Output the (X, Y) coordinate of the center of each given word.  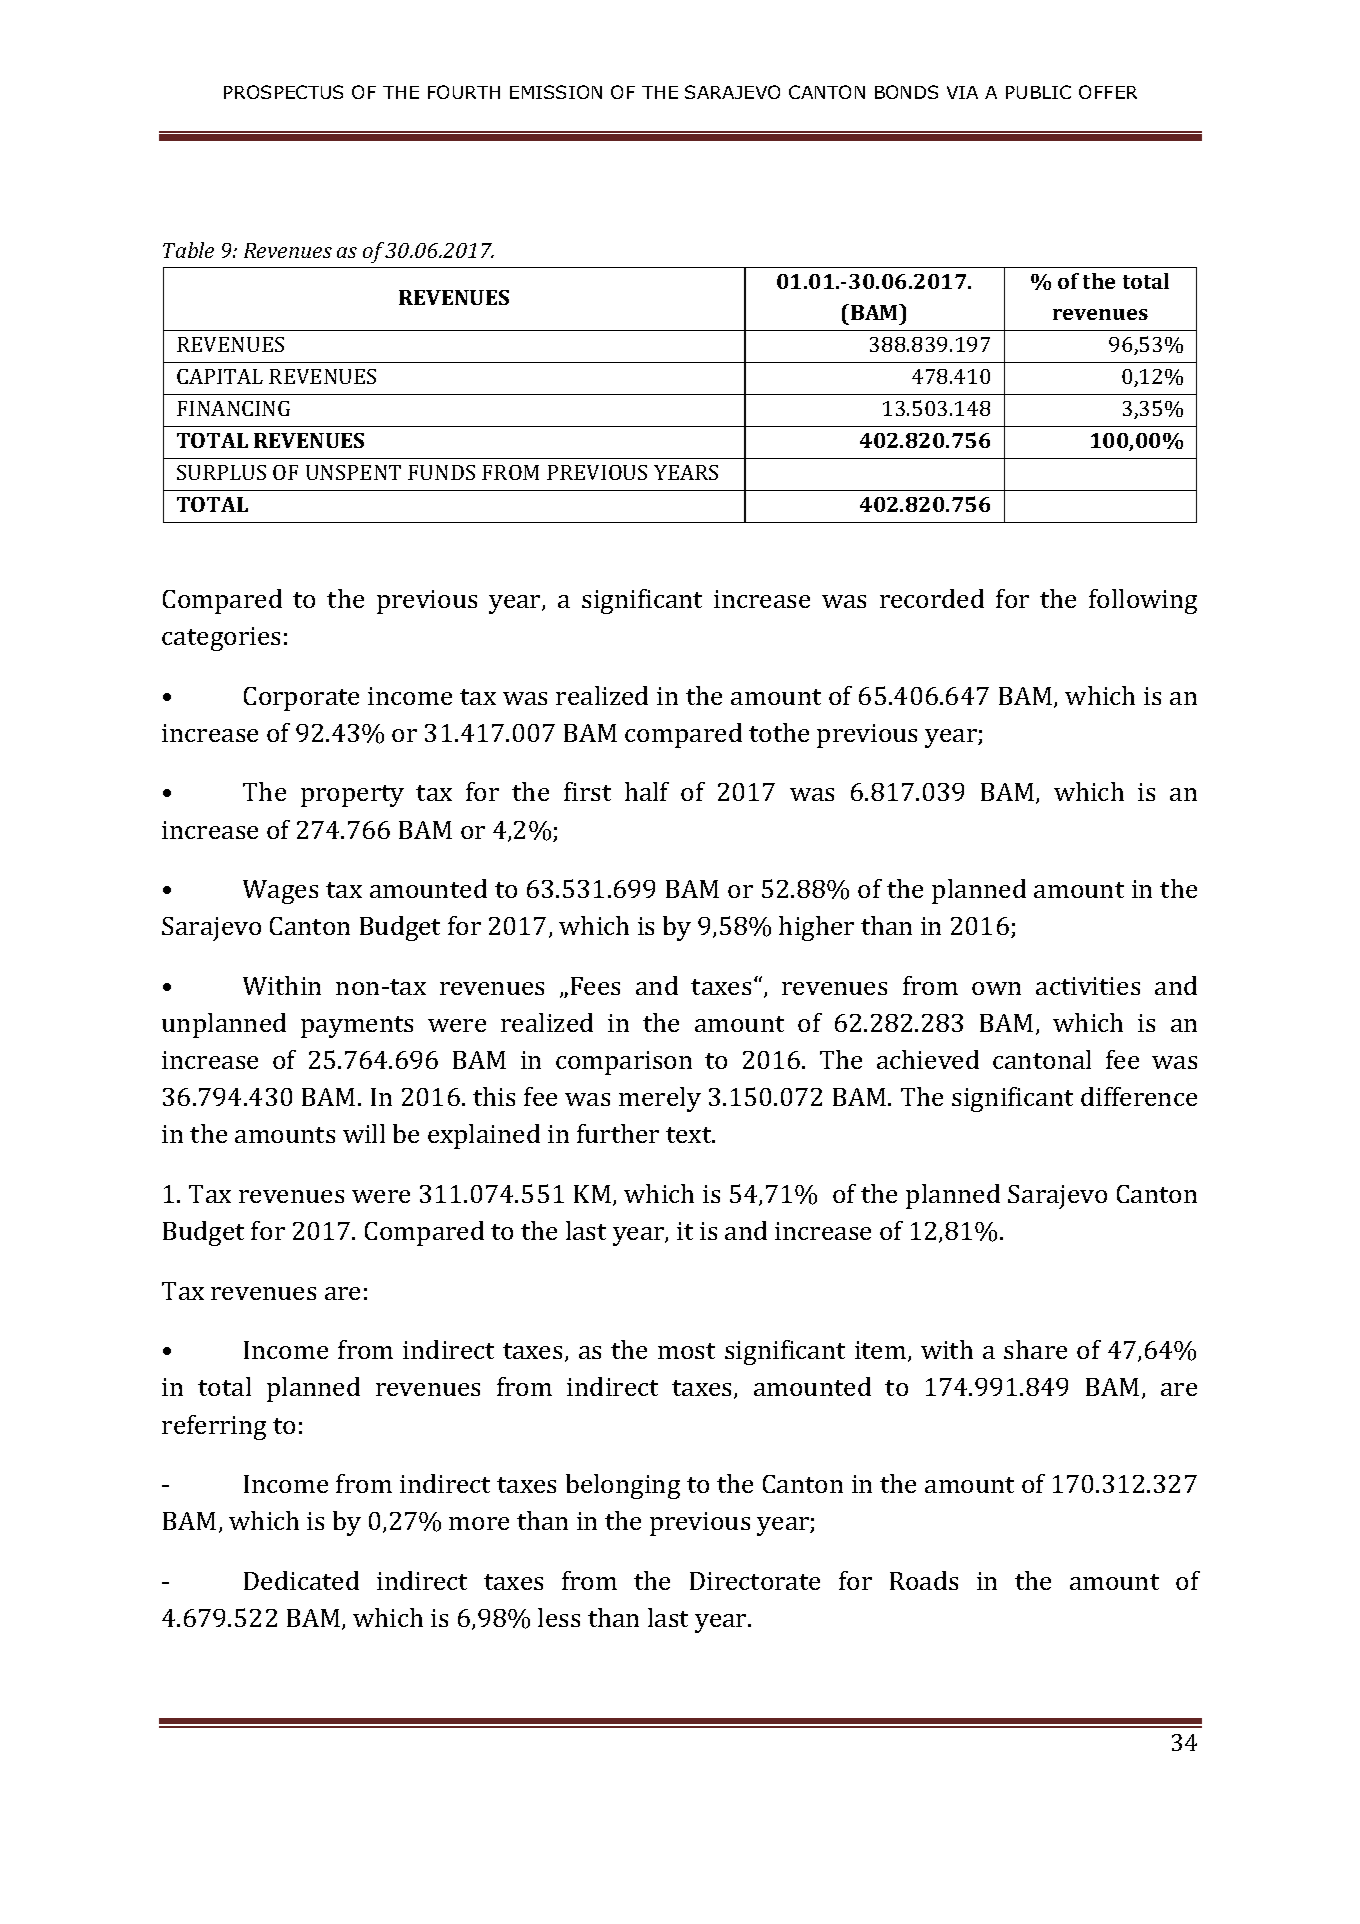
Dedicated (301, 1580)
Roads (924, 1580)
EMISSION (556, 92)
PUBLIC (1038, 92)
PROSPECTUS (283, 92)
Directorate (755, 1581)
